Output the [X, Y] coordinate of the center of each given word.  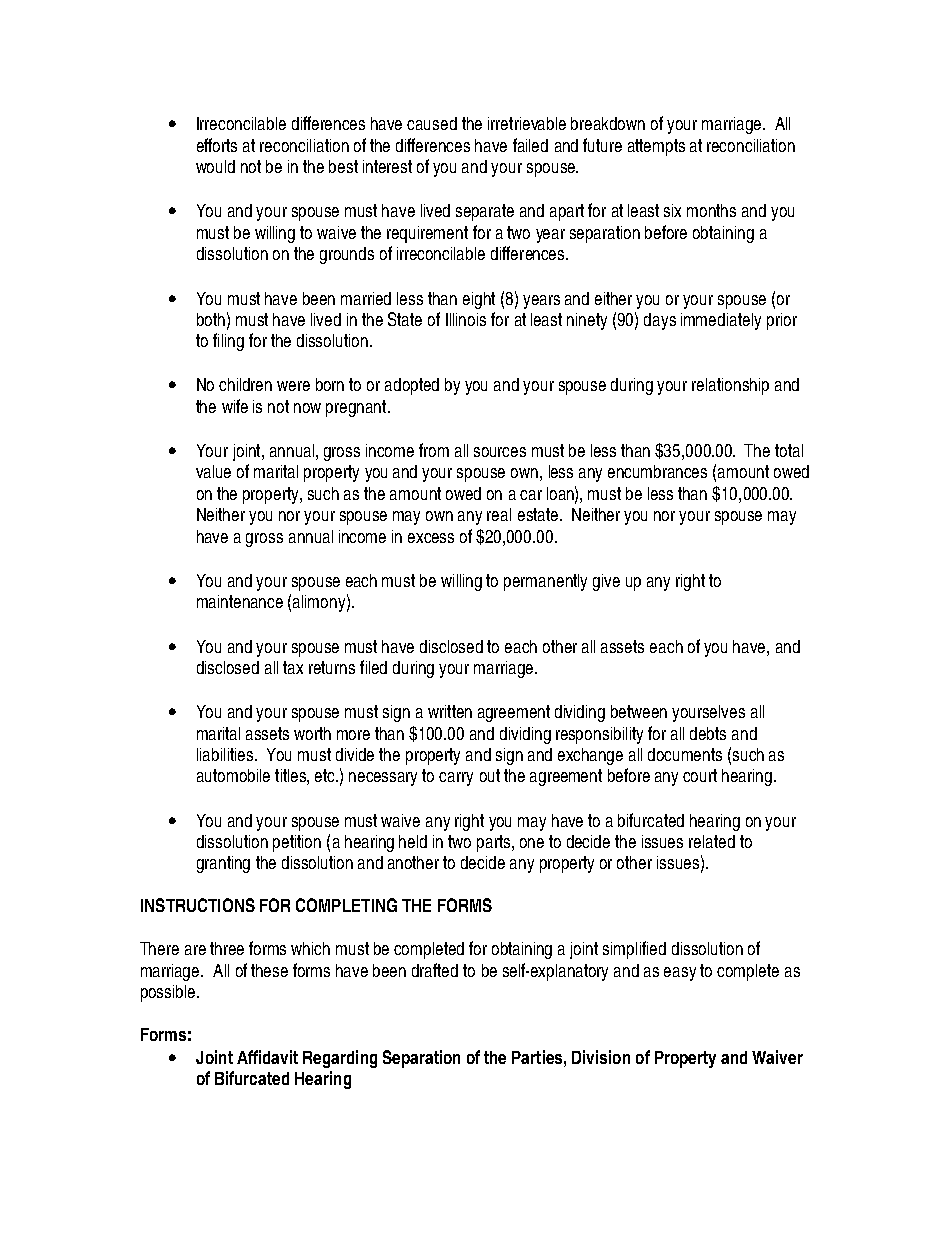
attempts [656, 147]
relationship [730, 386]
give [606, 582]
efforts [217, 145]
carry [456, 779]
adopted [412, 386]
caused [432, 123]
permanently [545, 582]
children [245, 384]
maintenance [240, 601]
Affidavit [267, 1057]
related [712, 841]
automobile [233, 775]
